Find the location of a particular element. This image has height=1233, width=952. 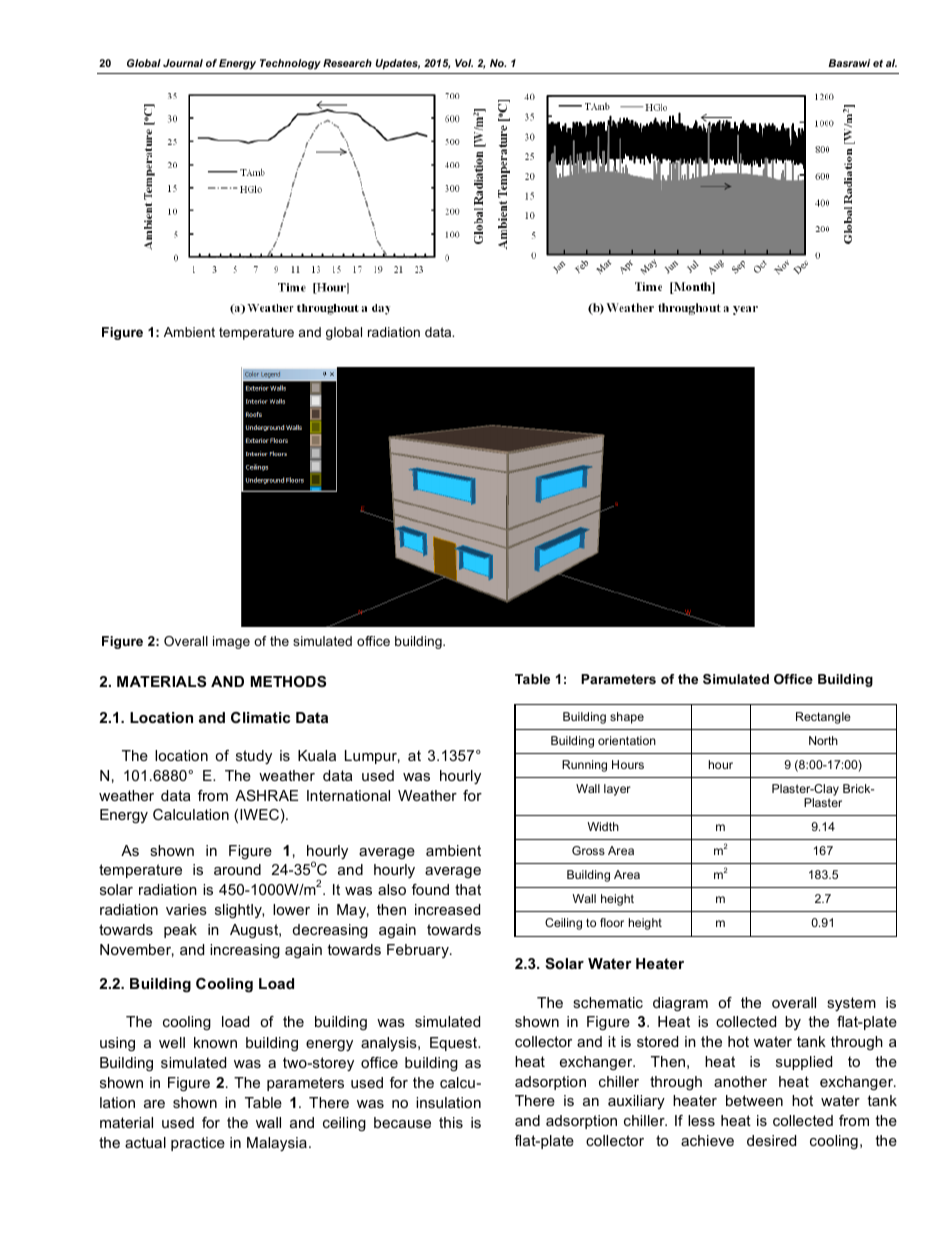

practice is located at coordinates (198, 1144).
